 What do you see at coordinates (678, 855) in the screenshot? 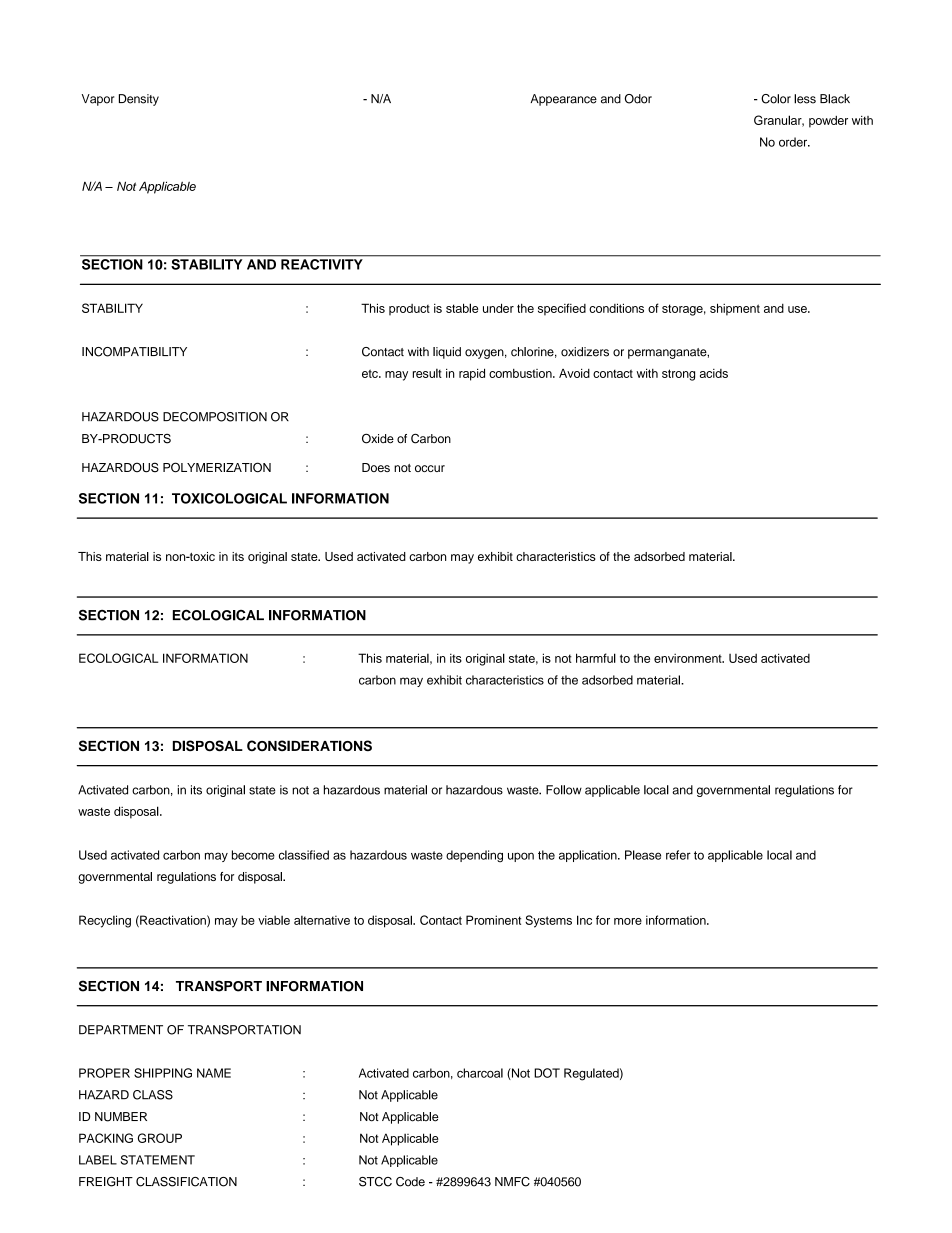
I see `refer` at bounding box center [678, 855].
